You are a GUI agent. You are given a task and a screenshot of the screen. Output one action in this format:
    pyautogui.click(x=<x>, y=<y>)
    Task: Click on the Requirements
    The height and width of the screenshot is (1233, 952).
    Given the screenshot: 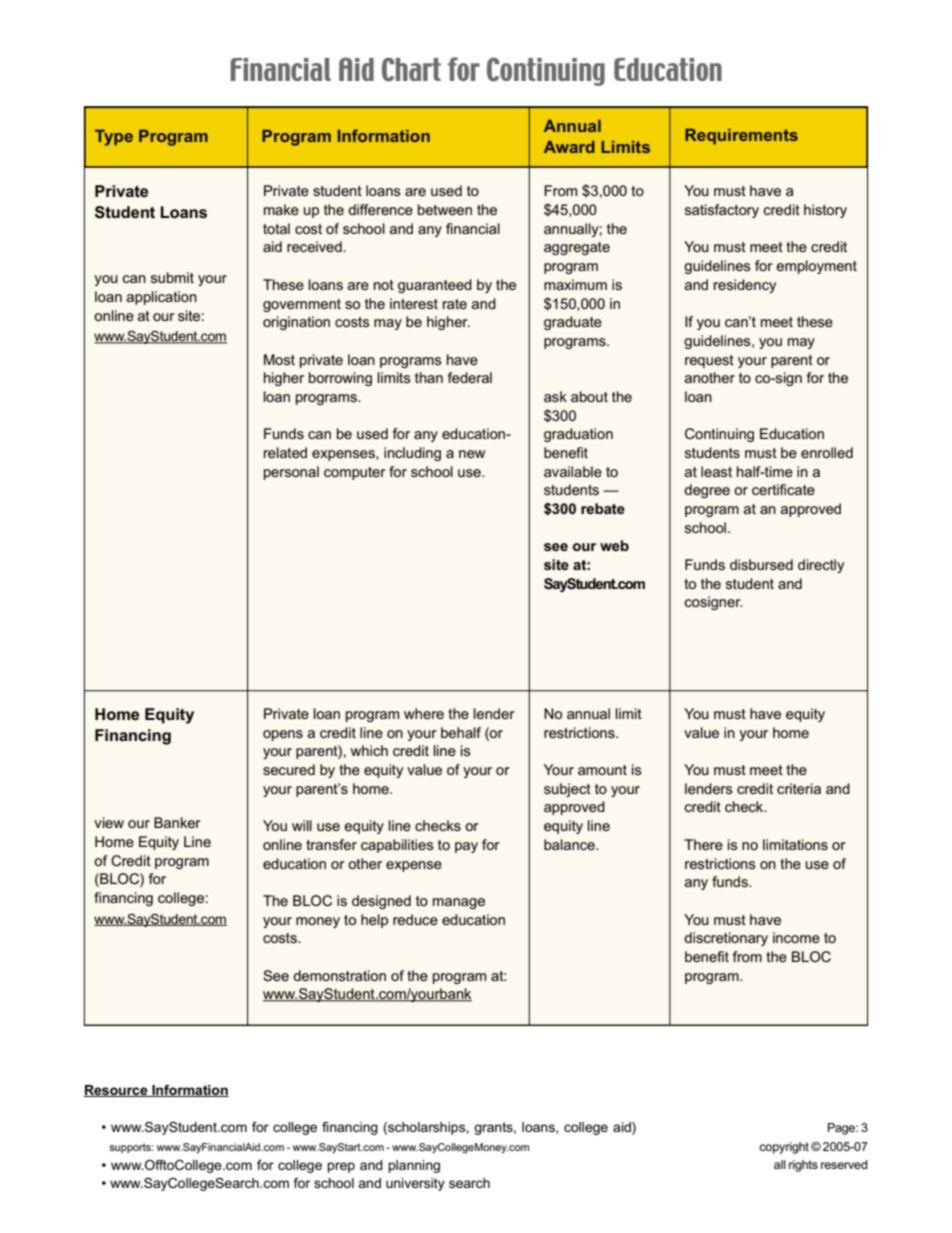 What is the action you would take?
    pyautogui.click(x=741, y=137)
